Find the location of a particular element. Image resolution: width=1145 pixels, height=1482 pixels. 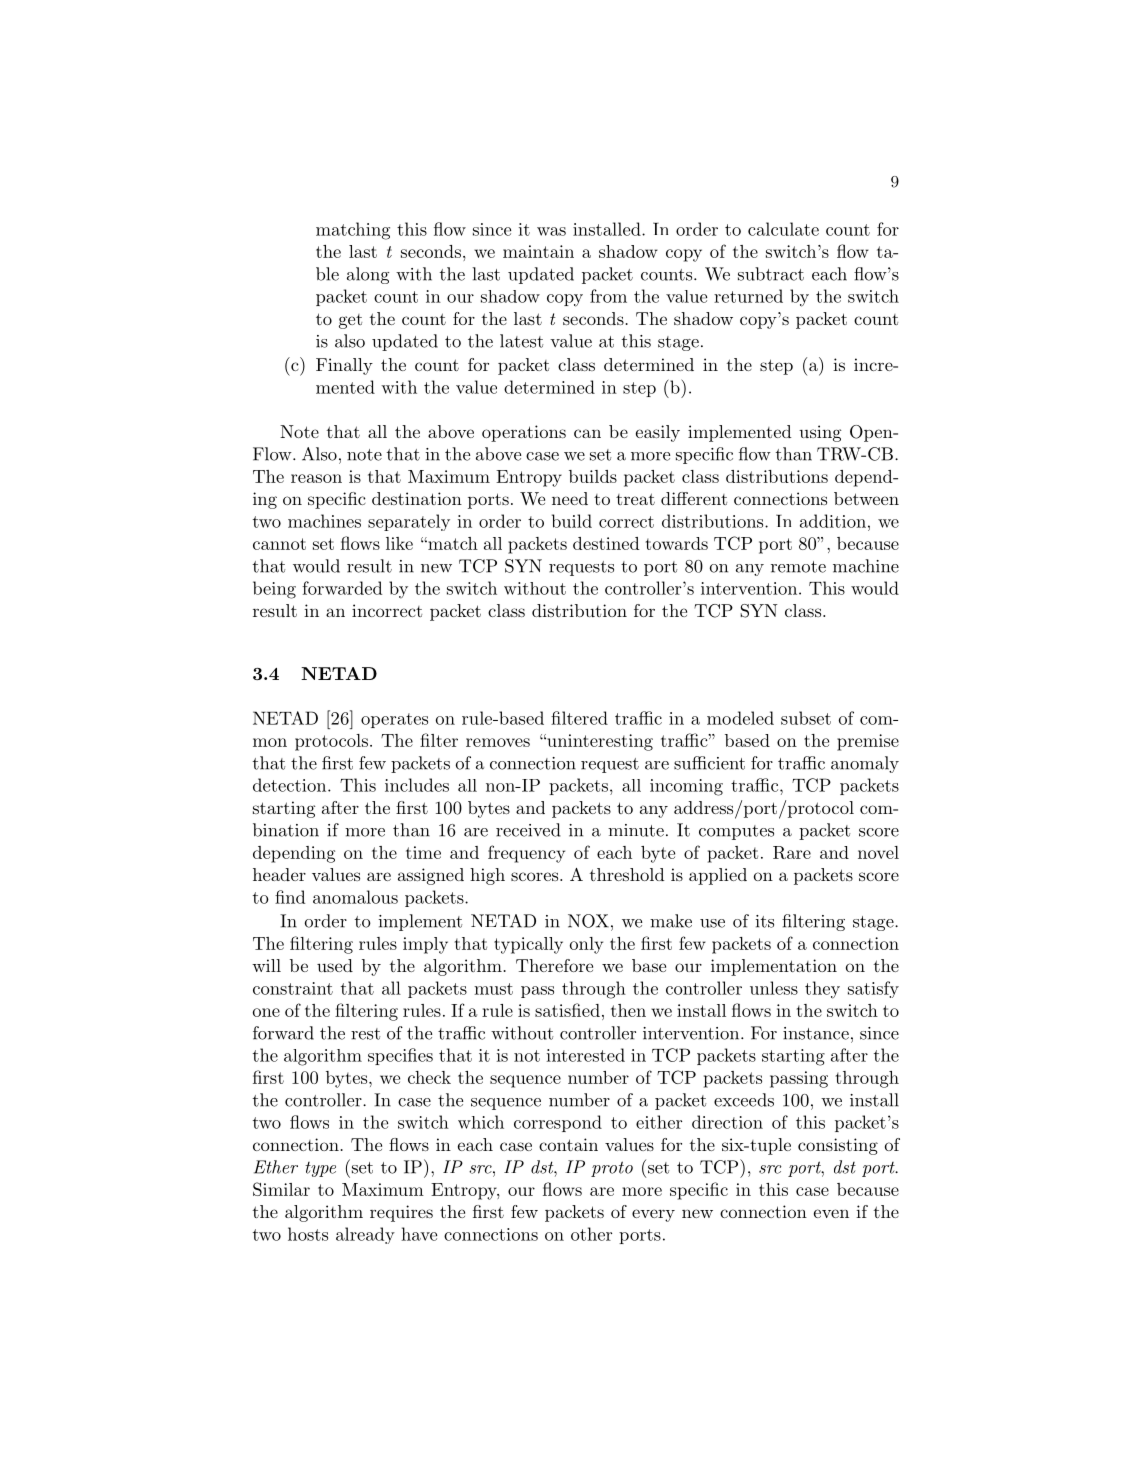

subtract is located at coordinates (771, 274).
